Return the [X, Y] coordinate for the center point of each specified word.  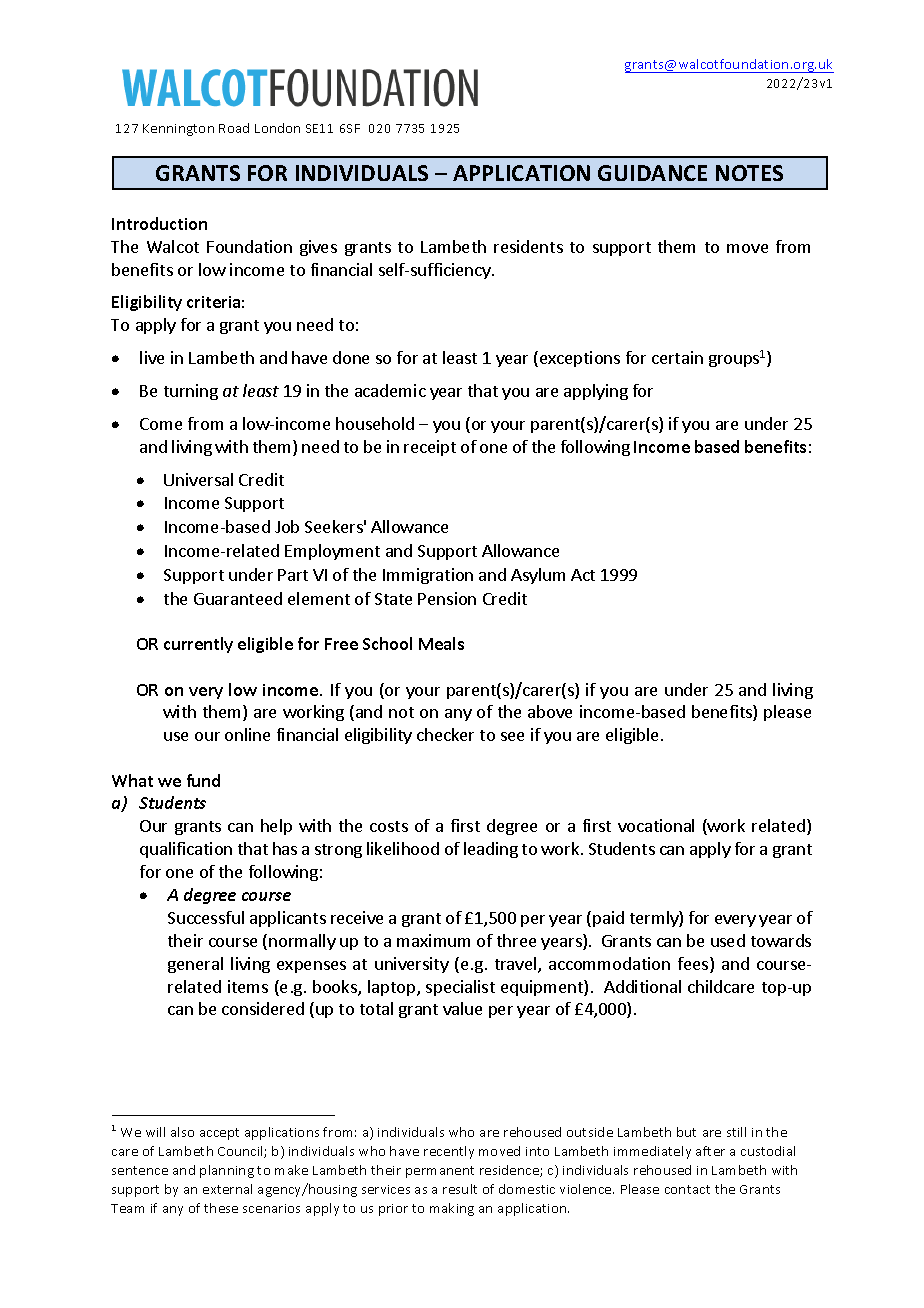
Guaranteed [238, 598]
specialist [460, 988]
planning [227, 1171]
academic [390, 390]
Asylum [538, 576]
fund [203, 780]
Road [234, 128]
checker [445, 734]
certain [677, 357]
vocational [656, 825]
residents [528, 246]
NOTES [749, 173]
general [195, 965]
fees [694, 965]
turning [191, 392]
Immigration [428, 576]
